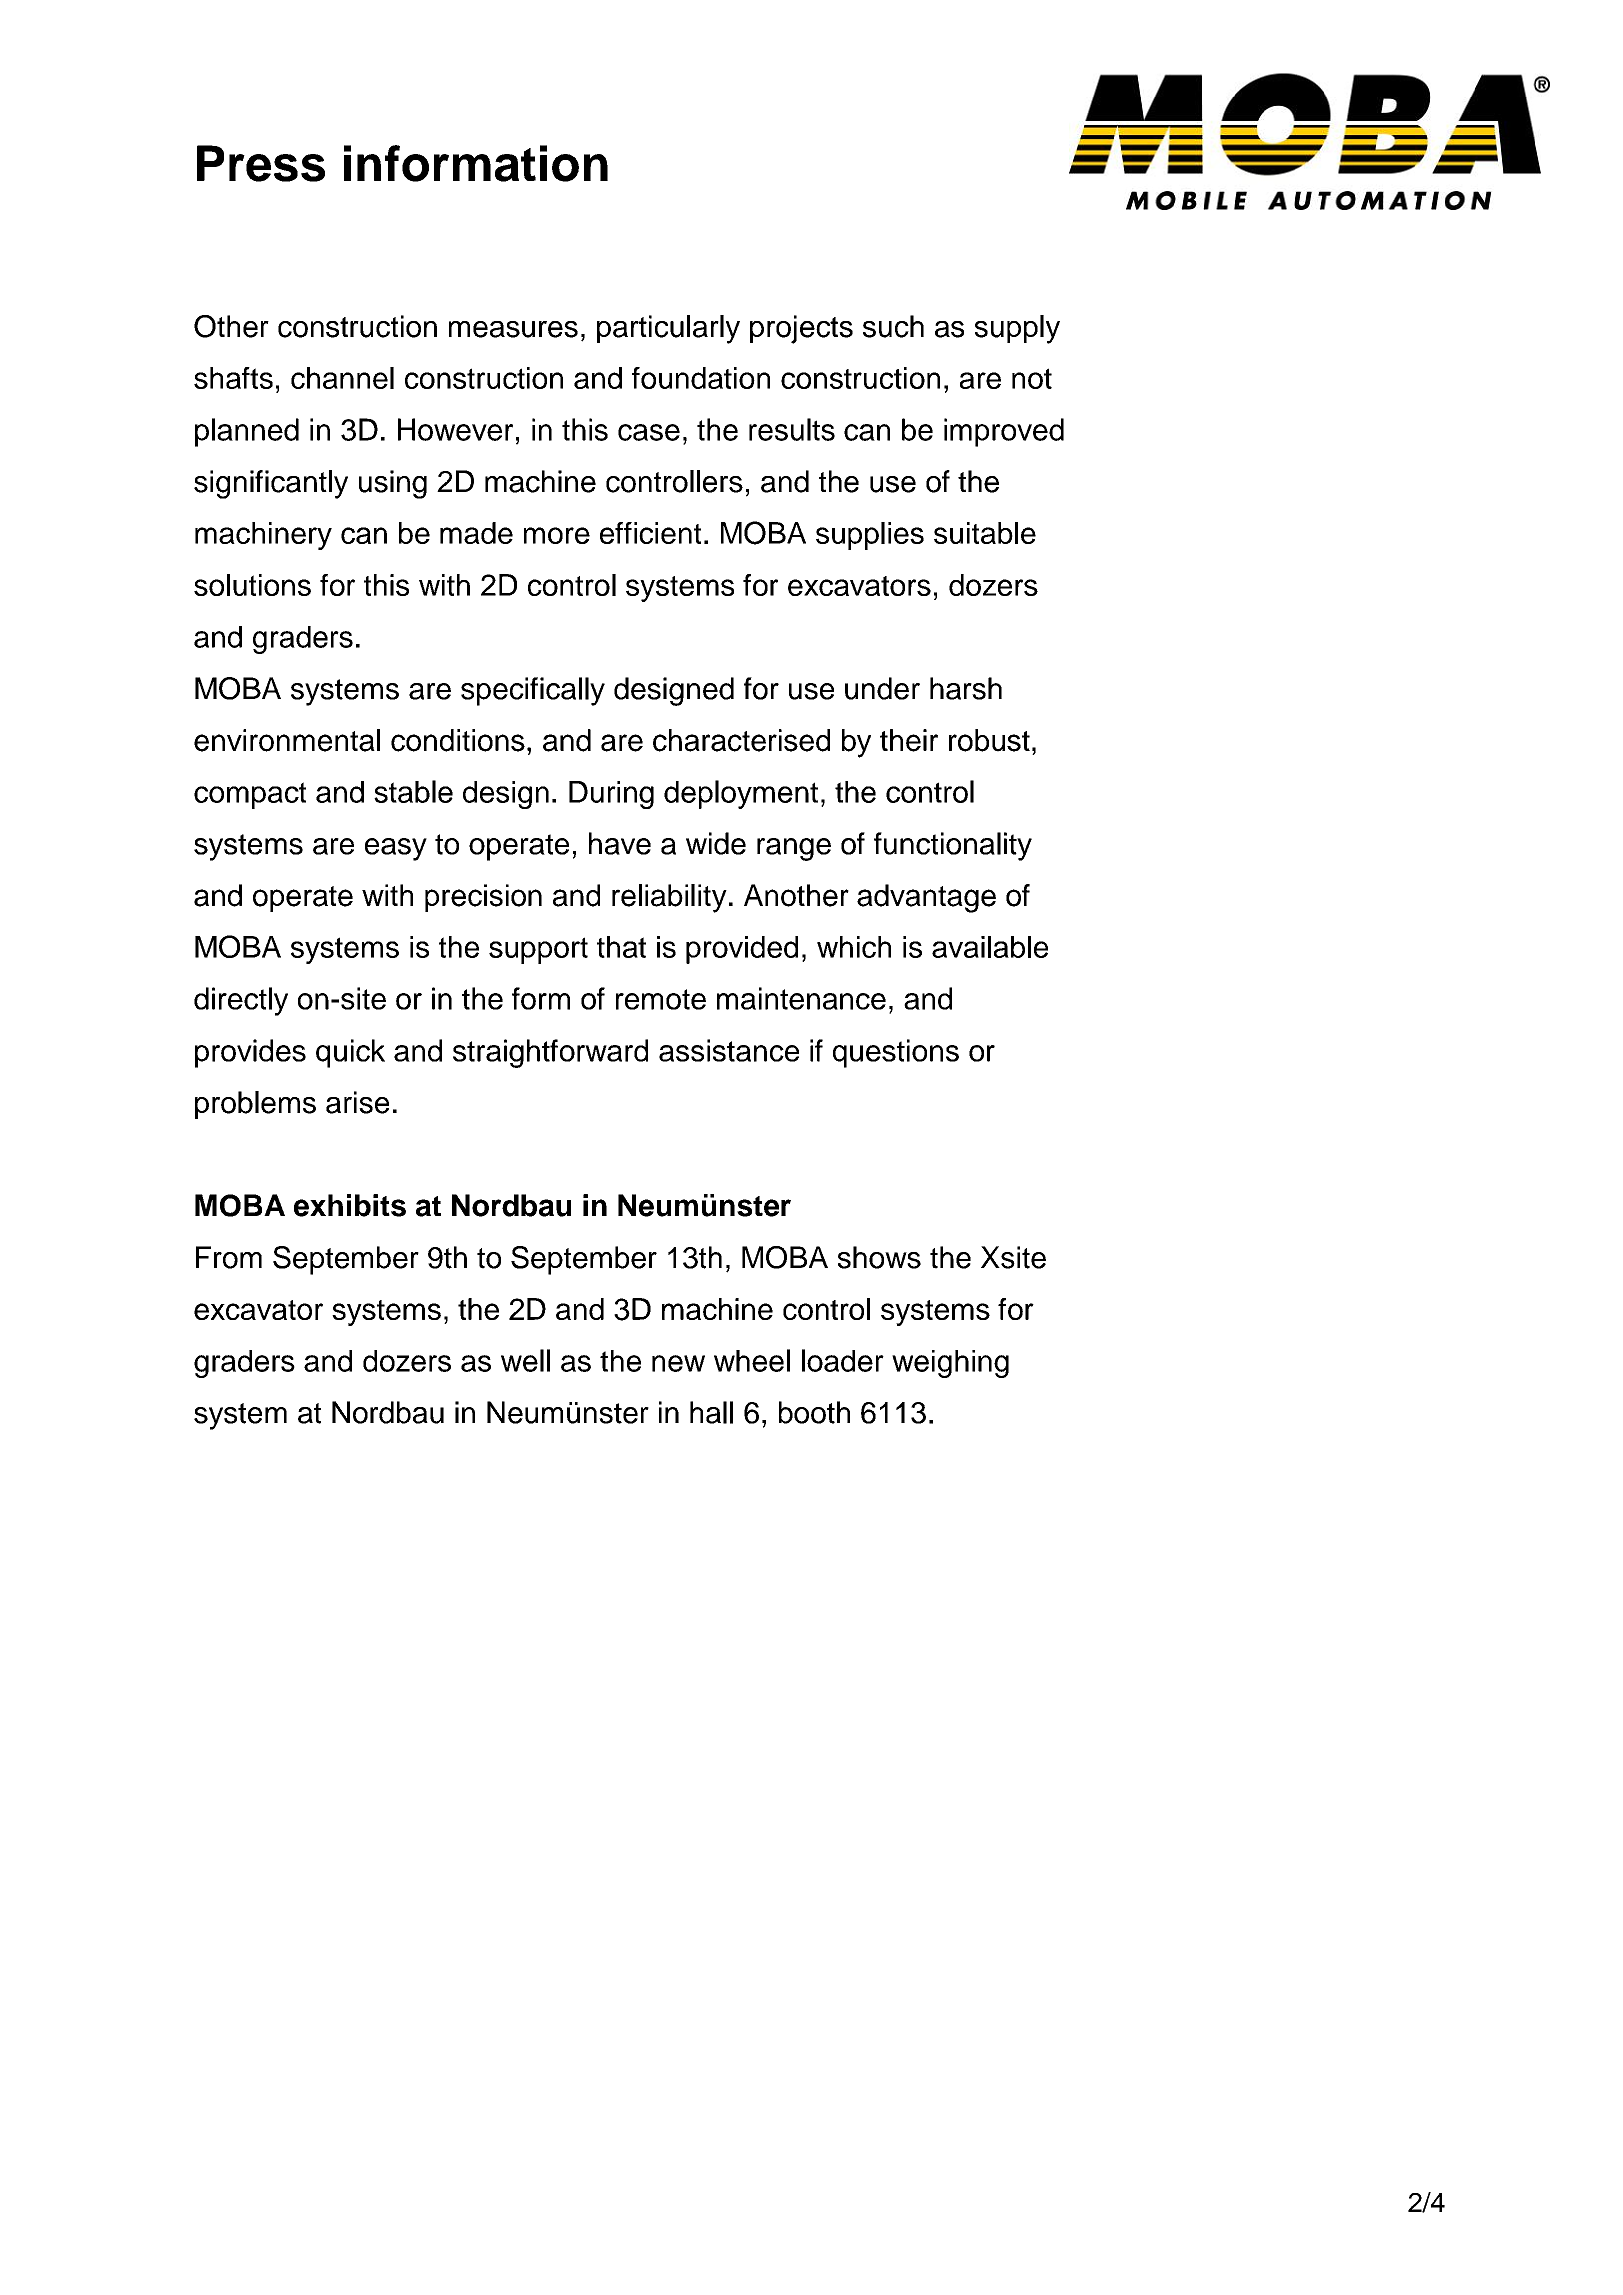 This document has width=1623, height=2295. What do you see at coordinates (229, 1257) in the document?
I see `From` at bounding box center [229, 1257].
